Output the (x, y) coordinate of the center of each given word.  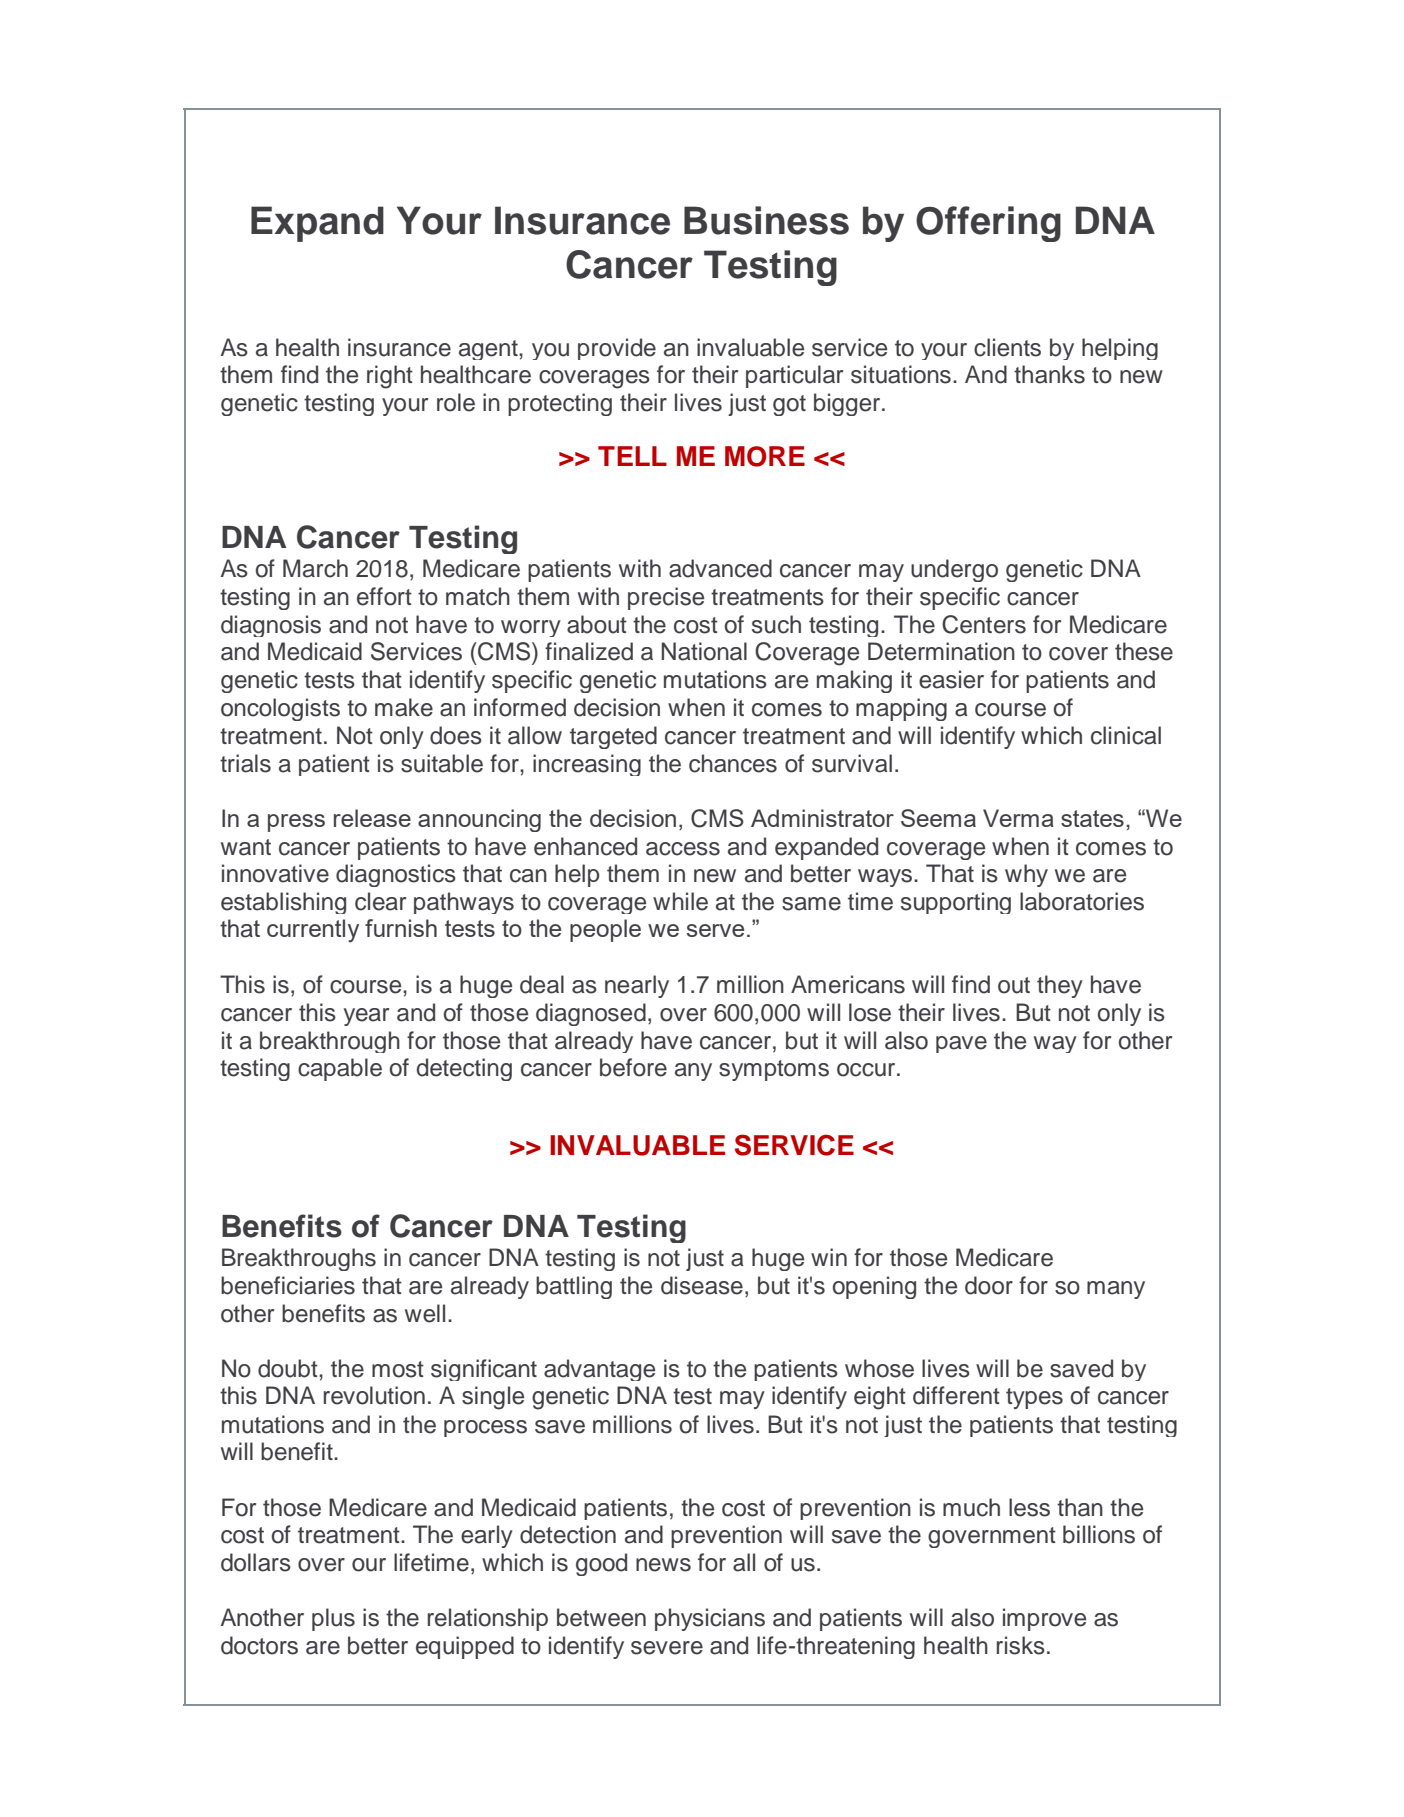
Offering (988, 224)
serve (715, 930)
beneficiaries (288, 1285)
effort (384, 596)
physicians (710, 1619)
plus (333, 1619)
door (989, 1285)
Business (766, 220)
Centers (984, 624)
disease (702, 1285)
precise (666, 598)
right (390, 377)
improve (1044, 1619)
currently (313, 931)
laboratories (1082, 901)
